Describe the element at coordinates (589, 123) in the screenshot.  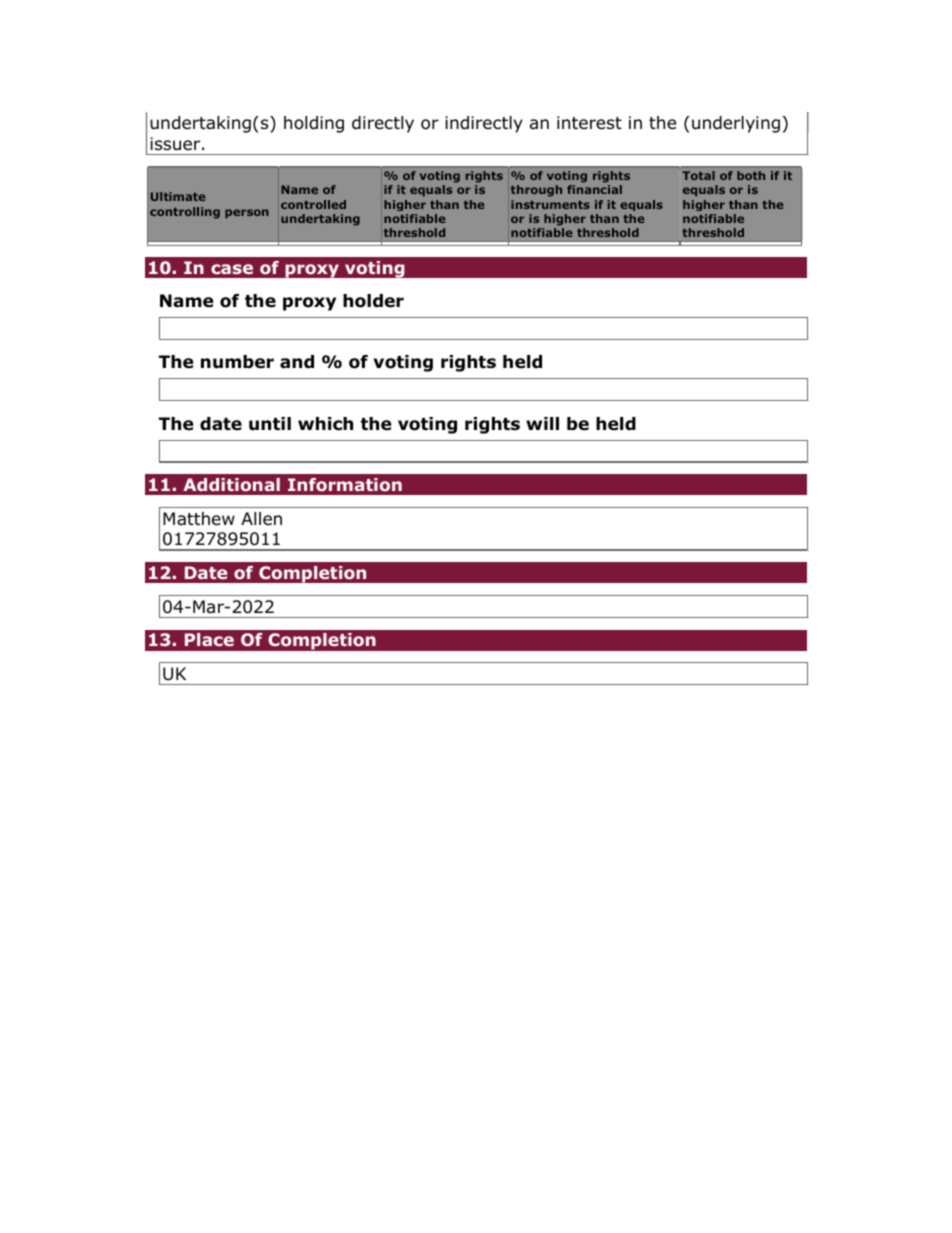
I see `interest` at that location.
